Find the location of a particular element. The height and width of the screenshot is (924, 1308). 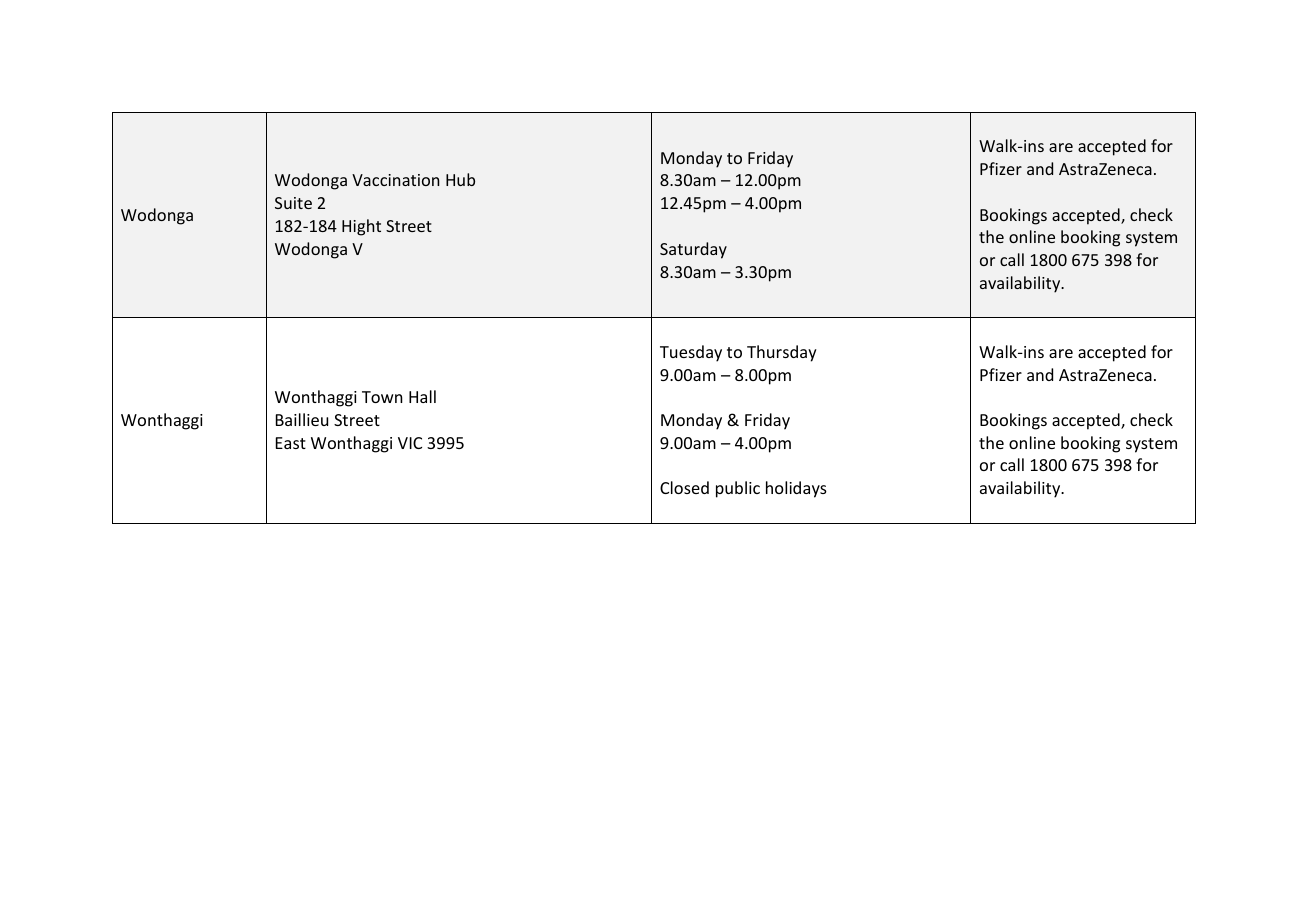

Thursday is located at coordinates (782, 353).
